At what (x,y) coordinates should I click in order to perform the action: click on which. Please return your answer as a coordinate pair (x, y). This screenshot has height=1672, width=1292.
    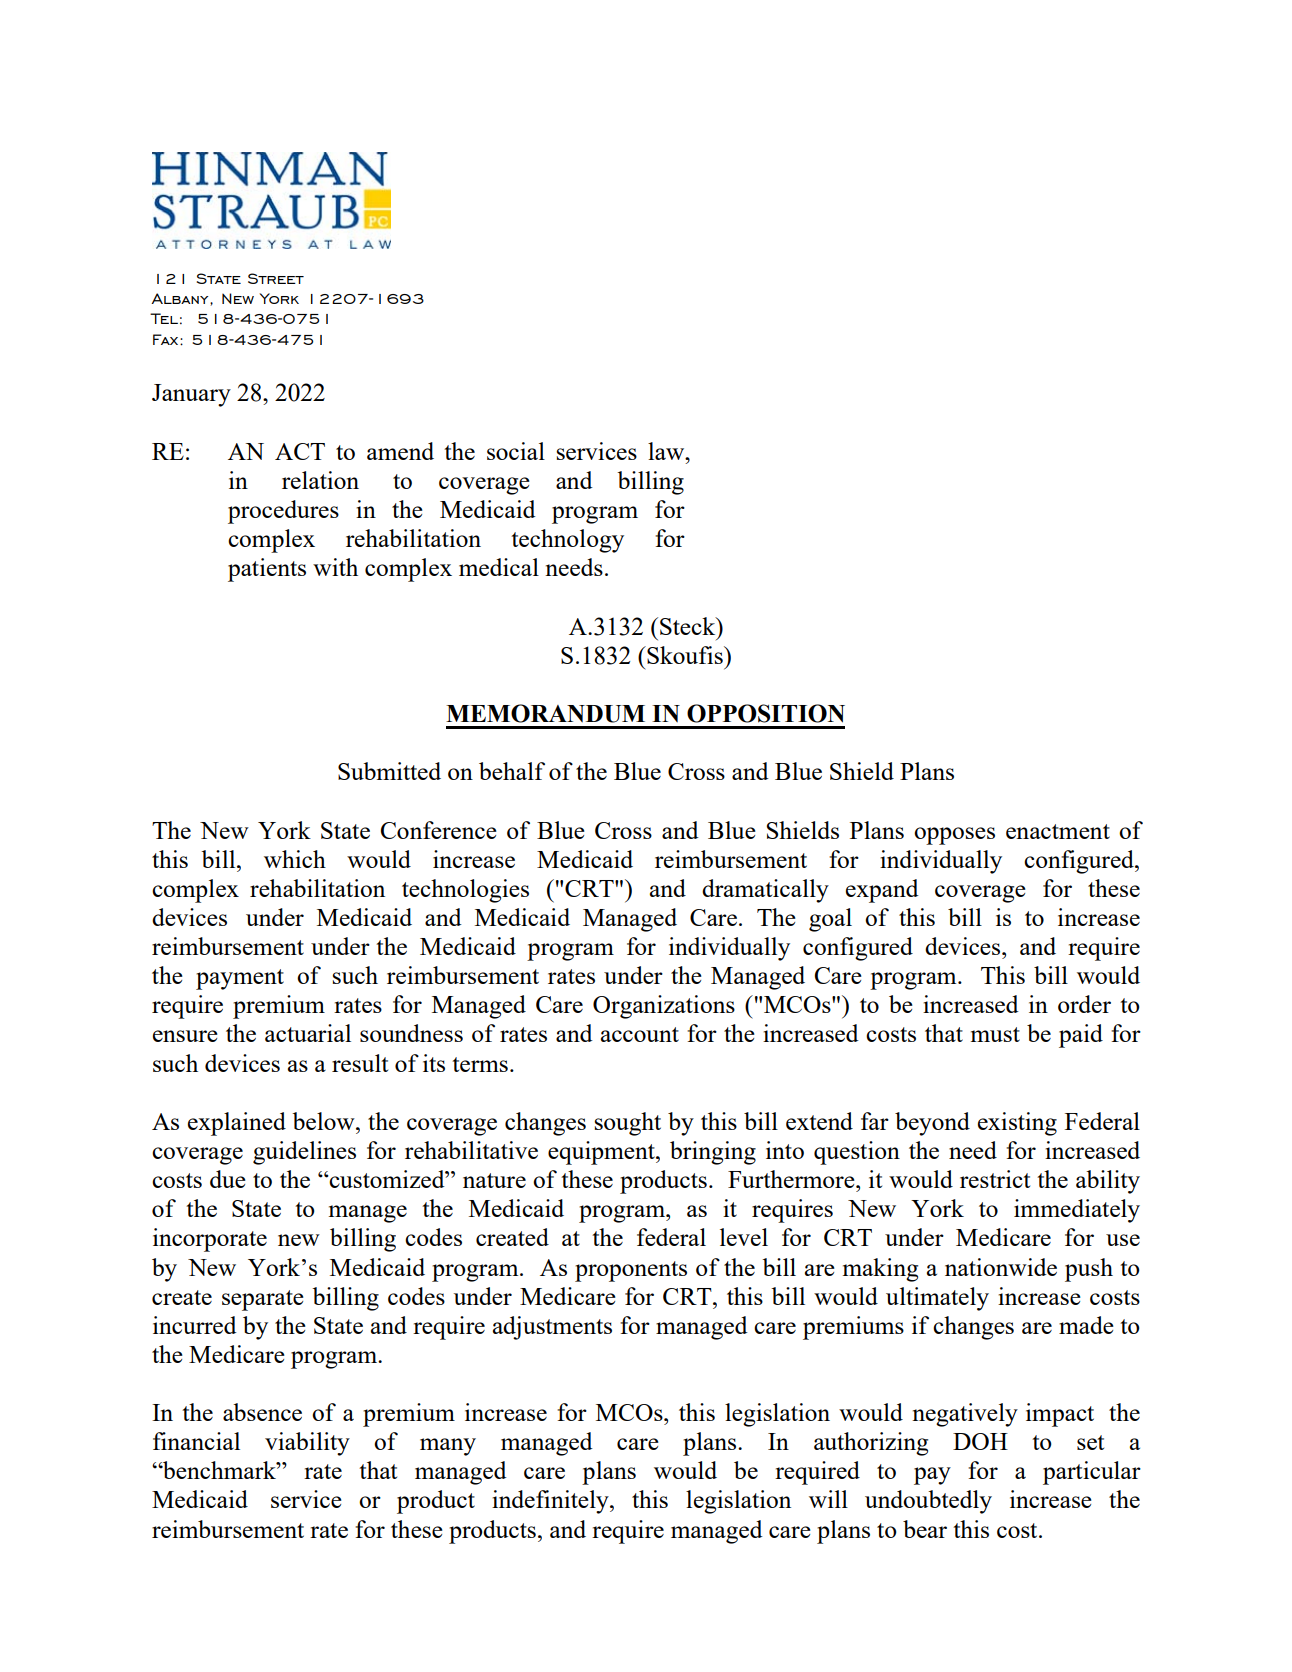
    Looking at the image, I should click on (295, 859).
